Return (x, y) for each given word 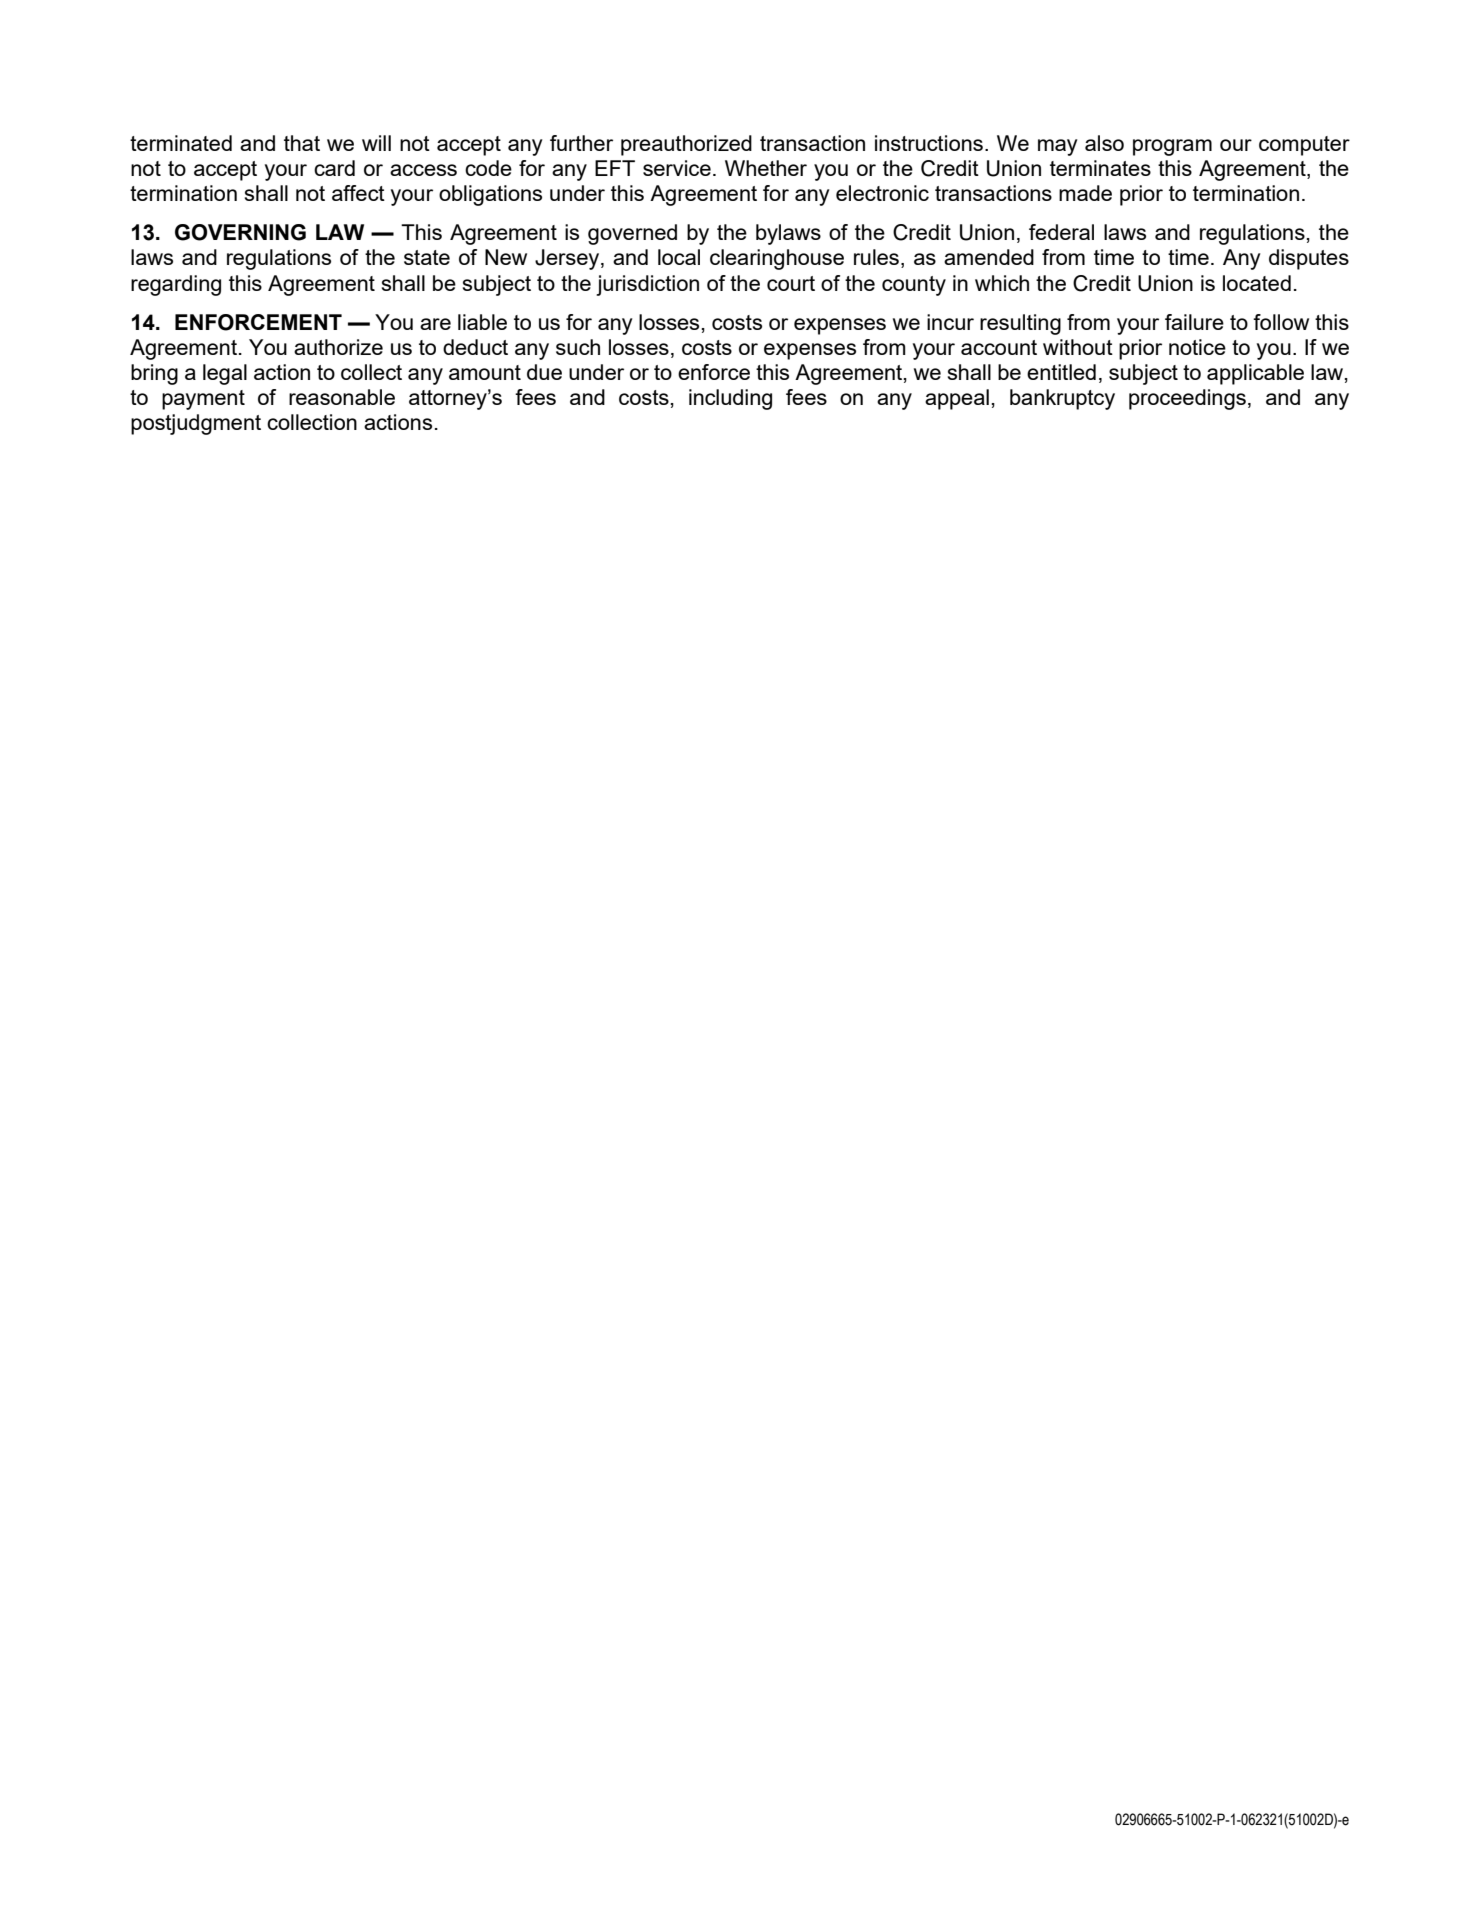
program (1172, 147)
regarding (176, 285)
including (730, 399)
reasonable (342, 397)
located (1257, 283)
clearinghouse (777, 259)
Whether (766, 168)
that (302, 143)
